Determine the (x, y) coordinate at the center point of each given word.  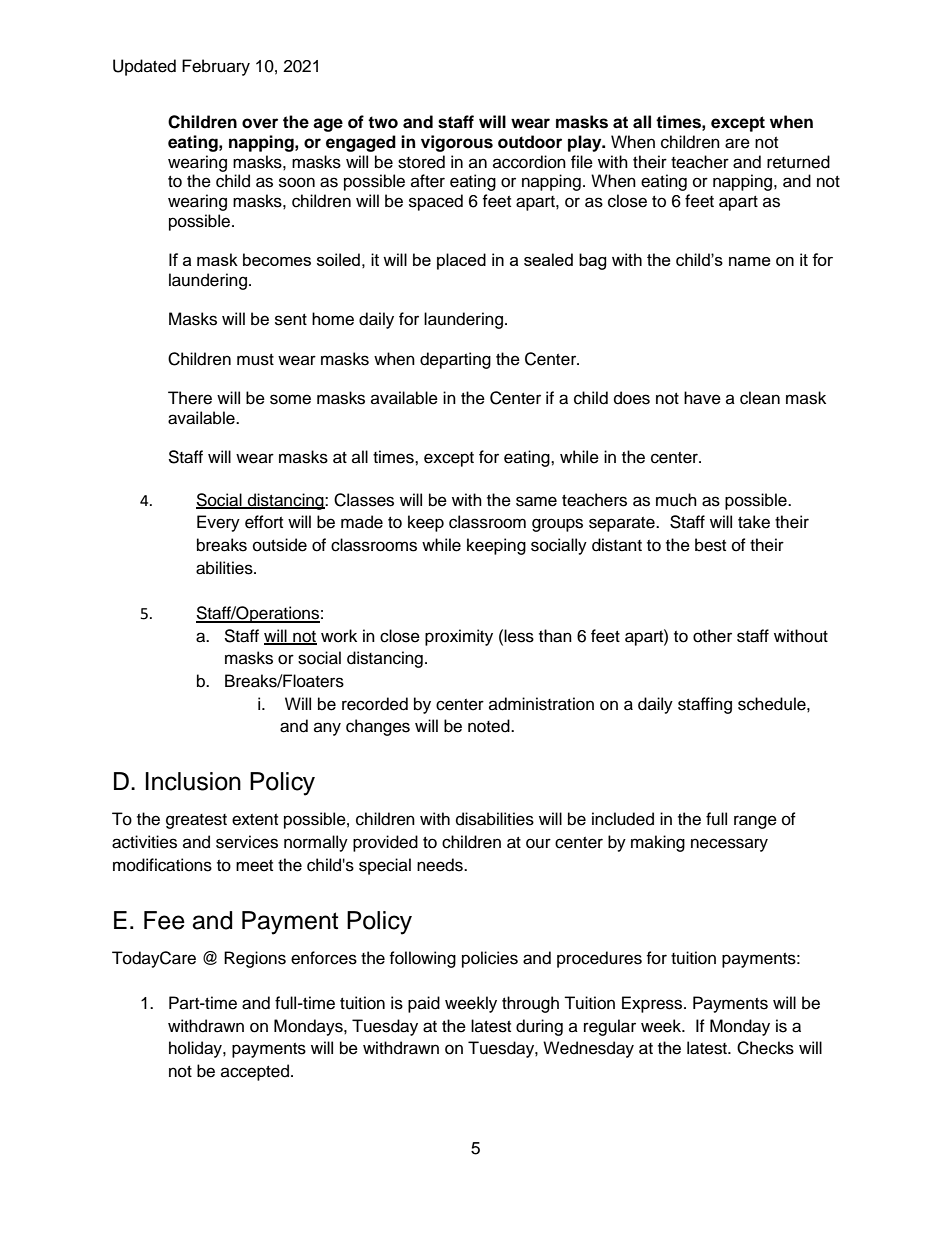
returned (798, 162)
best (710, 545)
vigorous (457, 143)
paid (424, 1004)
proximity (459, 637)
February (216, 67)
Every (218, 523)
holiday (196, 1049)
